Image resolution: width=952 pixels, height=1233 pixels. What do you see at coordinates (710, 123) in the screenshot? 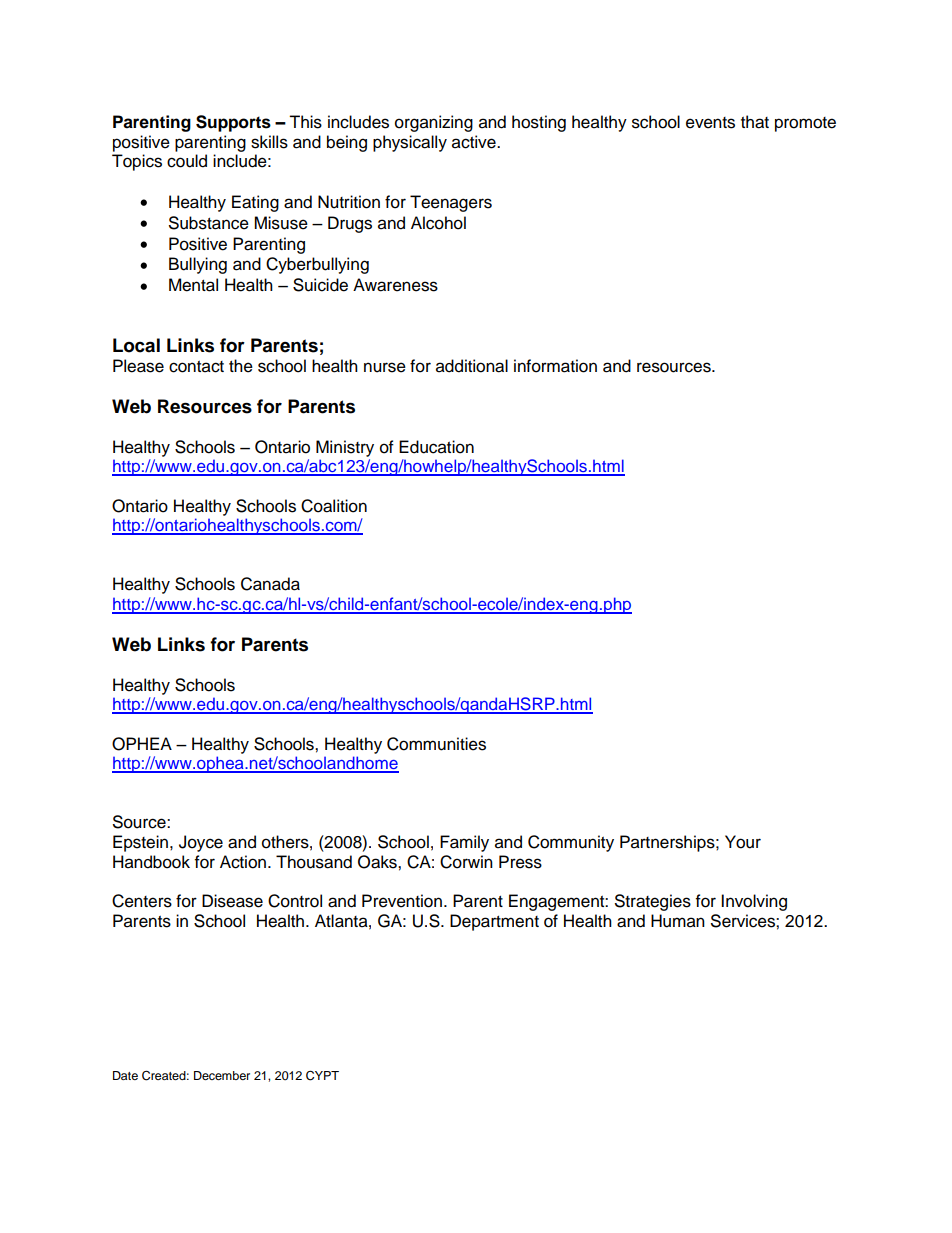
I see `events` at bounding box center [710, 123].
